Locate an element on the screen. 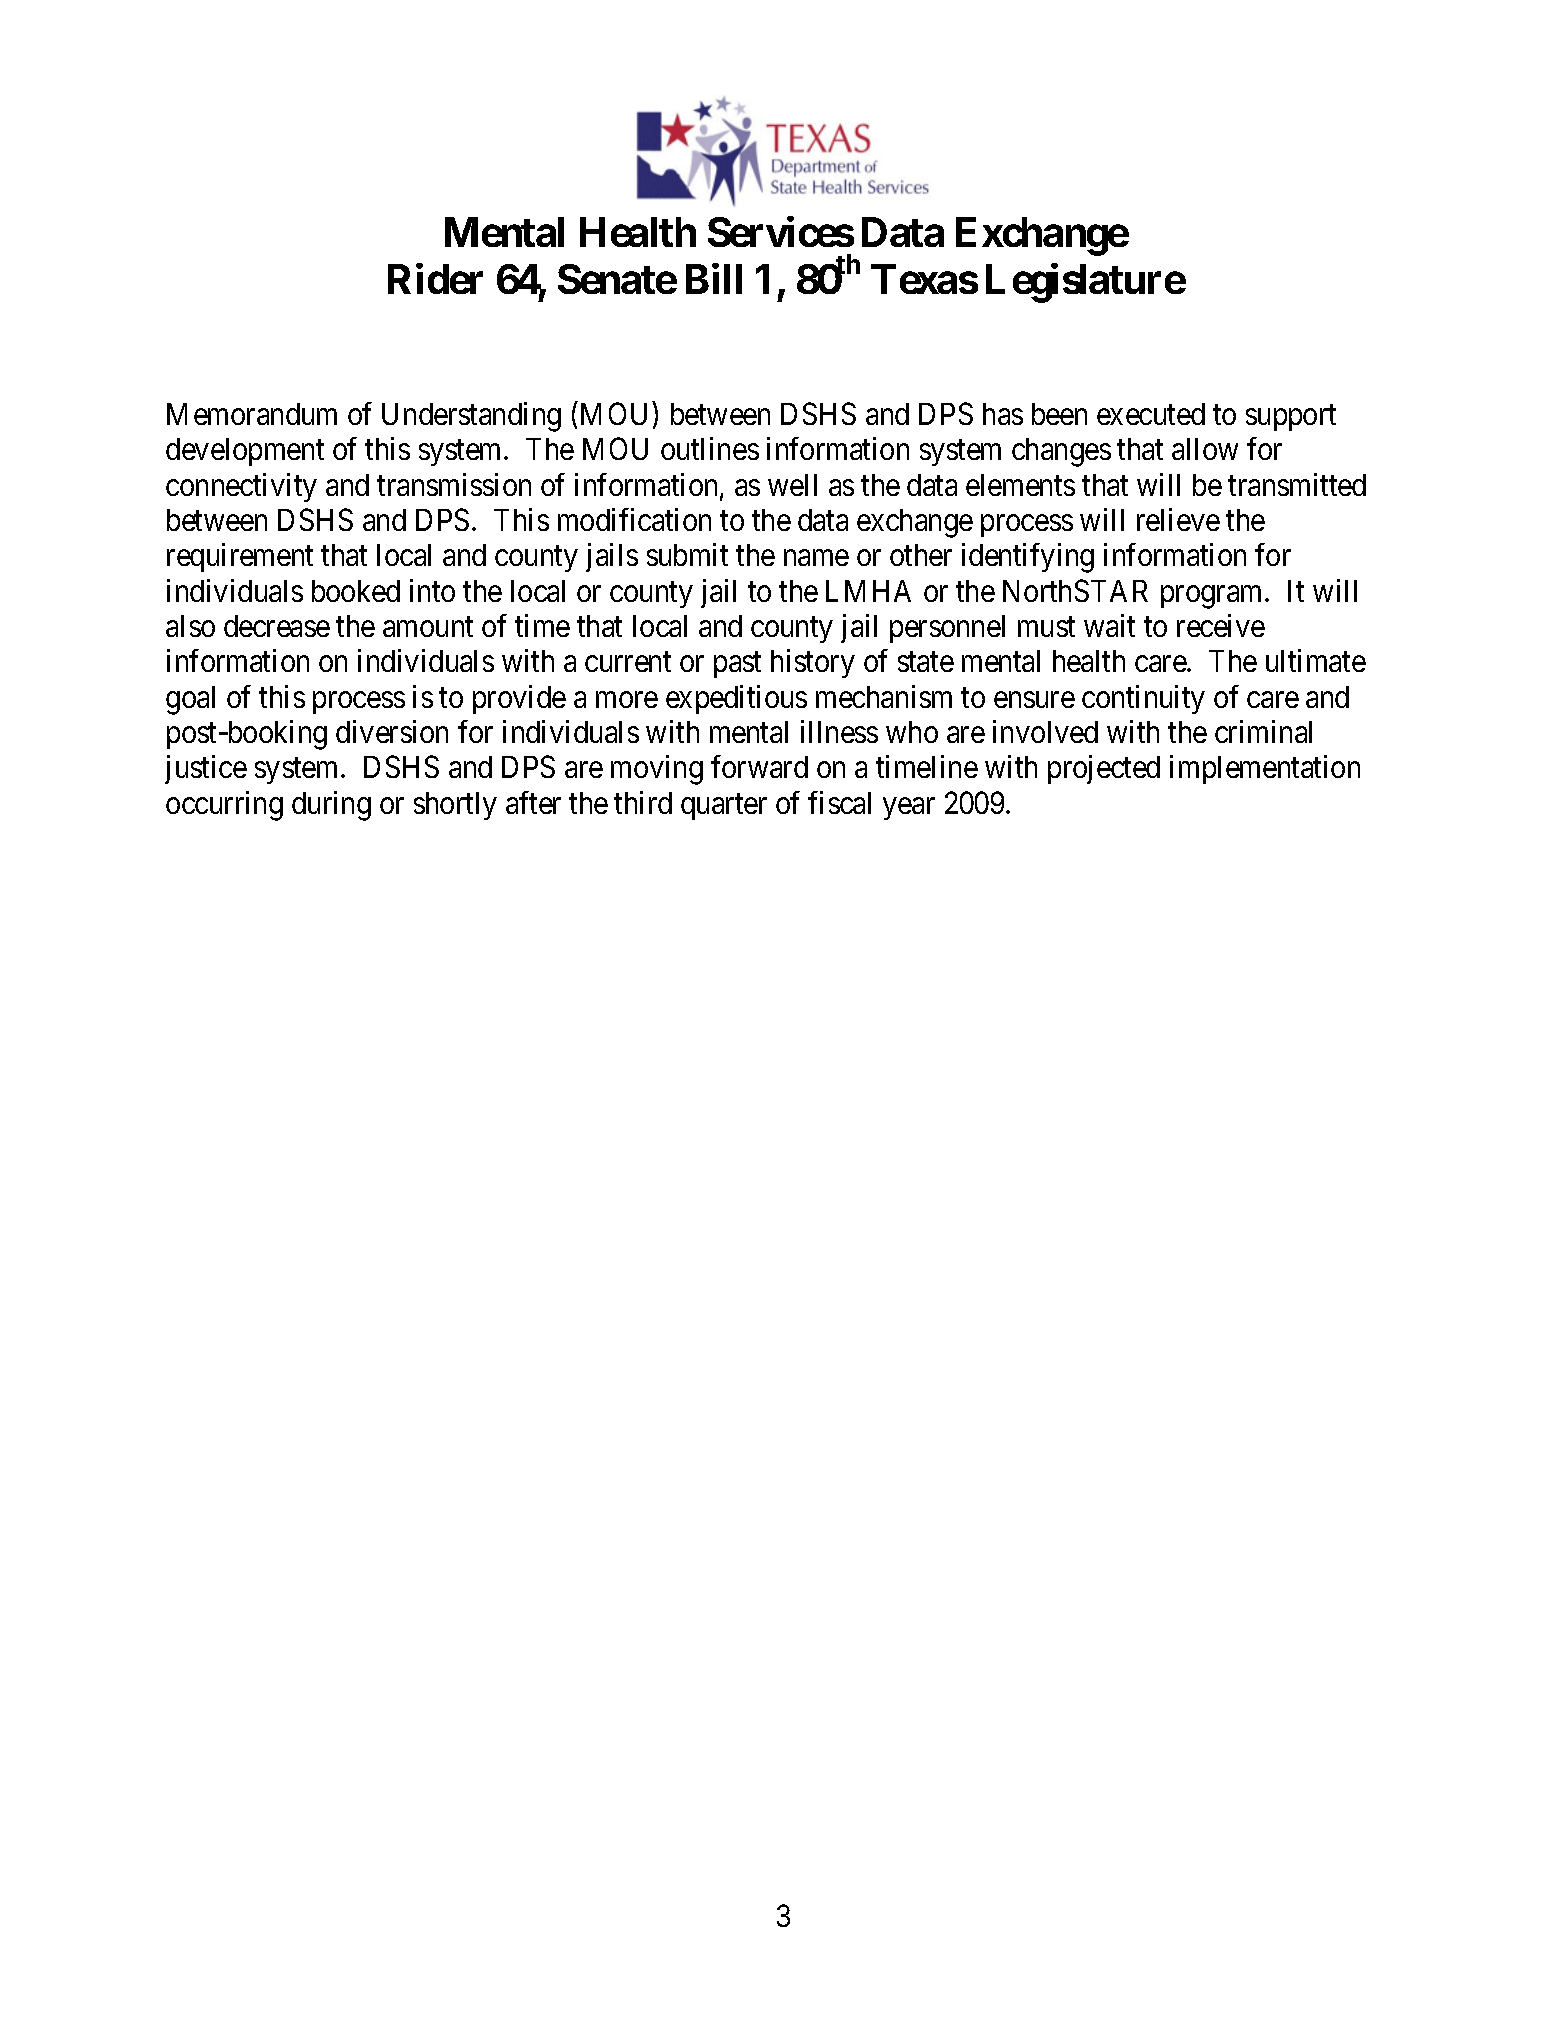 The image size is (1567, 2027). projected is located at coordinates (1104, 769).
